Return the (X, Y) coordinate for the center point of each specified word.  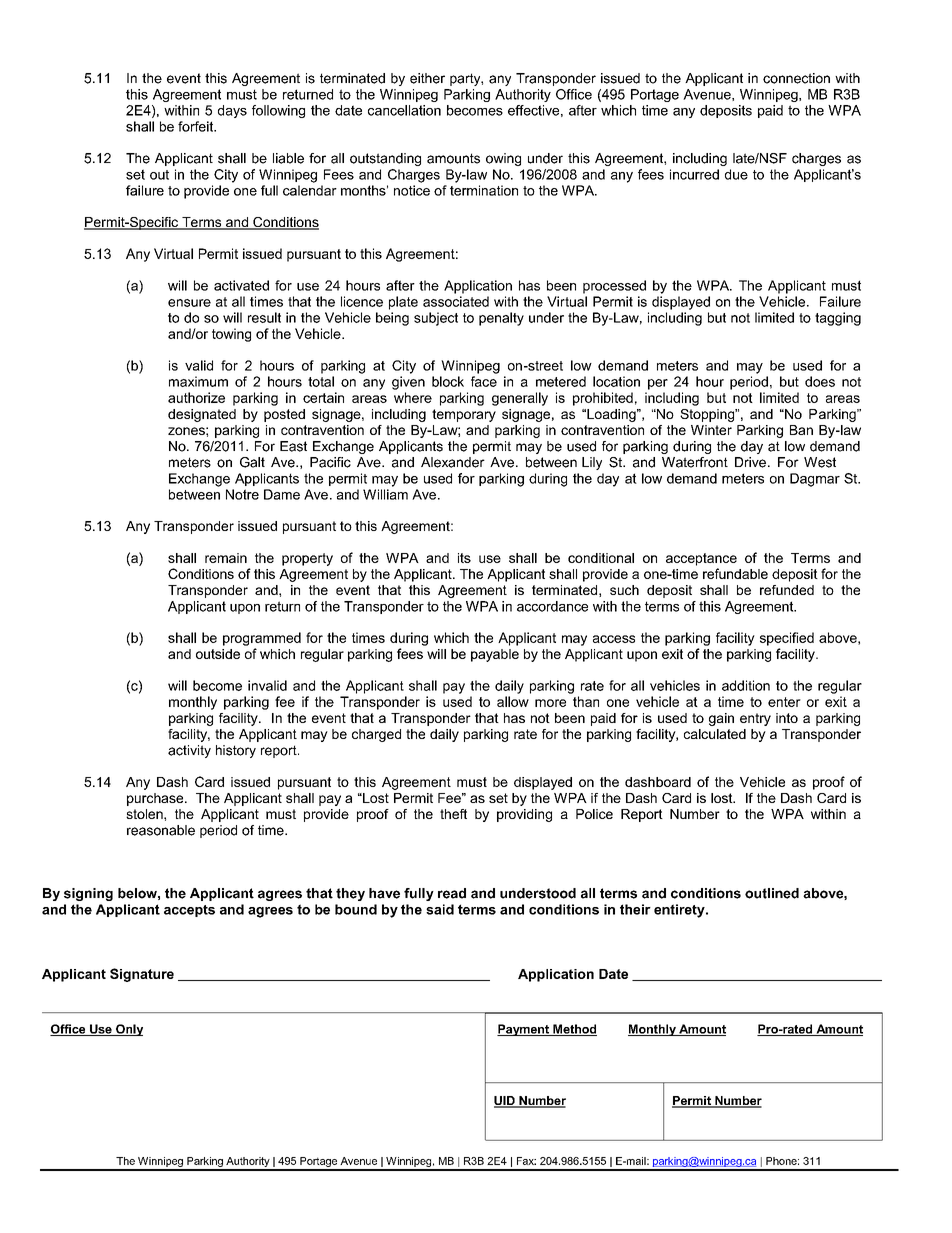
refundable (735, 573)
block (448, 381)
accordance (552, 606)
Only (128, 1030)
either (427, 78)
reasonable (161, 830)
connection (796, 78)
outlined (772, 893)
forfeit (197, 126)
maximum (198, 381)
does (820, 381)
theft (453, 814)
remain (226, 558)
